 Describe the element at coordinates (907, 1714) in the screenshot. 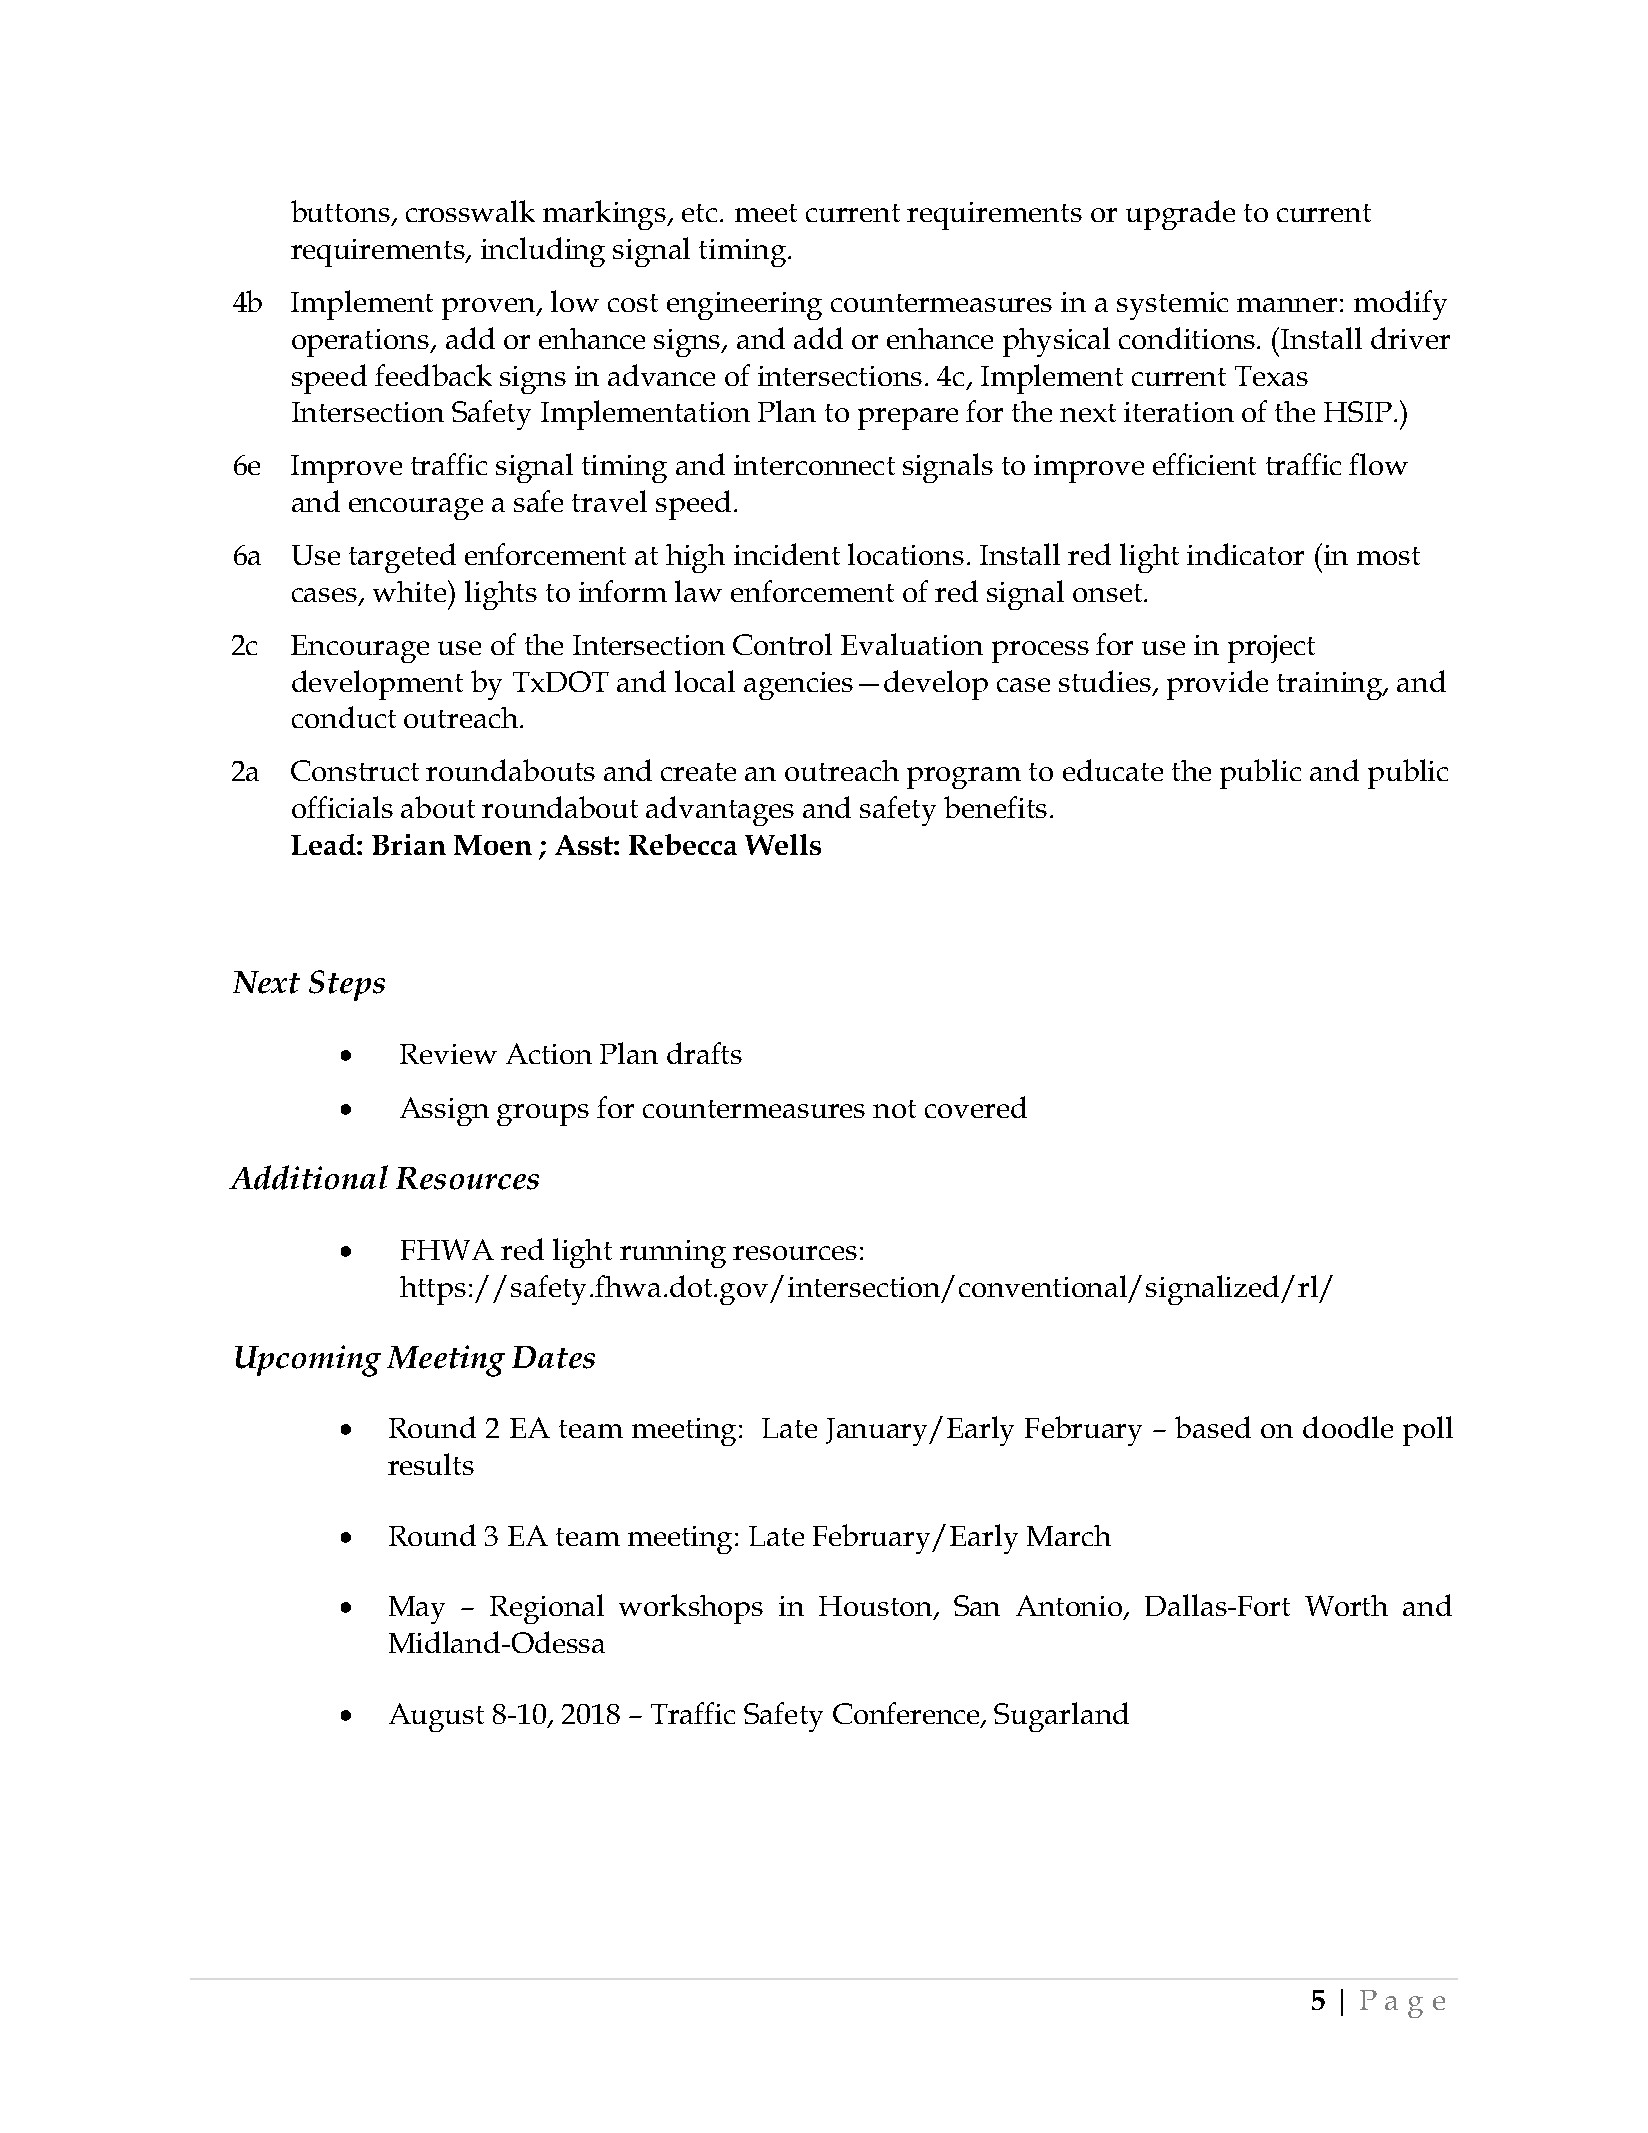

I see `Conference` at that location.
